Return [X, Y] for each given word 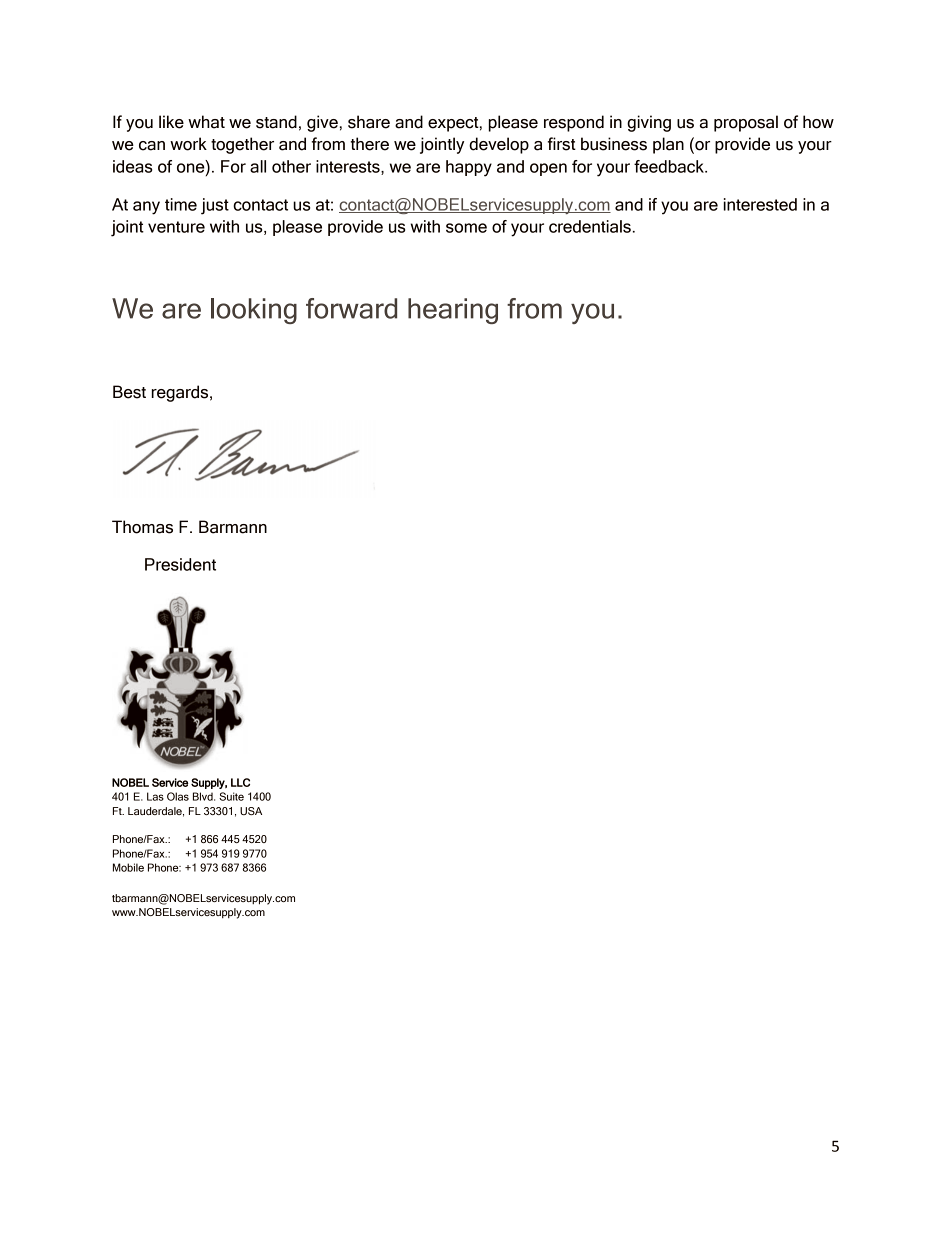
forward [351, 308]
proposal [746, 123]
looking [254, 311]
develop [499, 145]
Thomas [142, 527]
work [188, 144]
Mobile [128, 867]
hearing [453, 311]
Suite [231, 796]
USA [251, 811]
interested [760, 204]
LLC [240, 782]
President [180, 564]
